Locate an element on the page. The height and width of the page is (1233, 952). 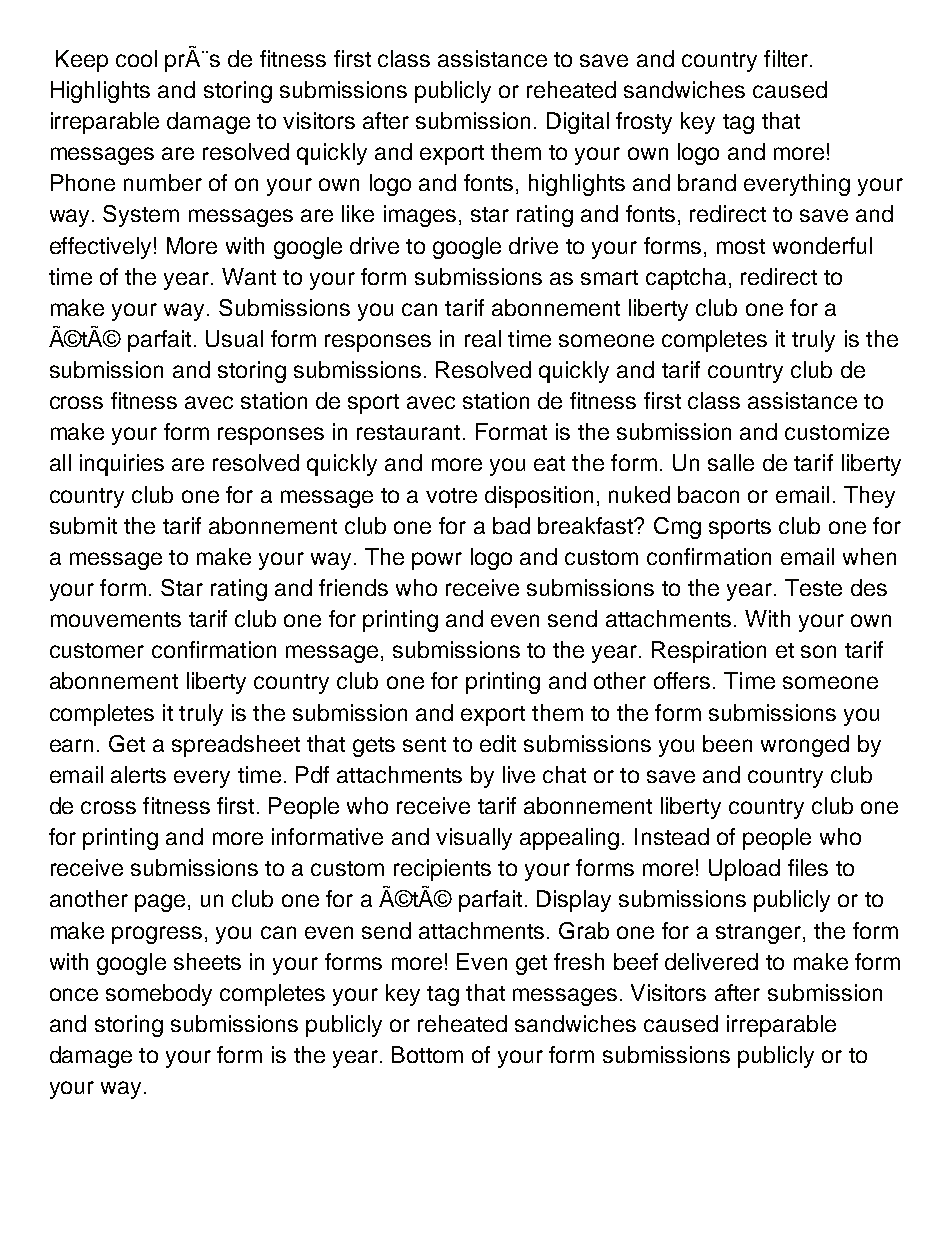
inquiries is located at coordinates (122, 465).
